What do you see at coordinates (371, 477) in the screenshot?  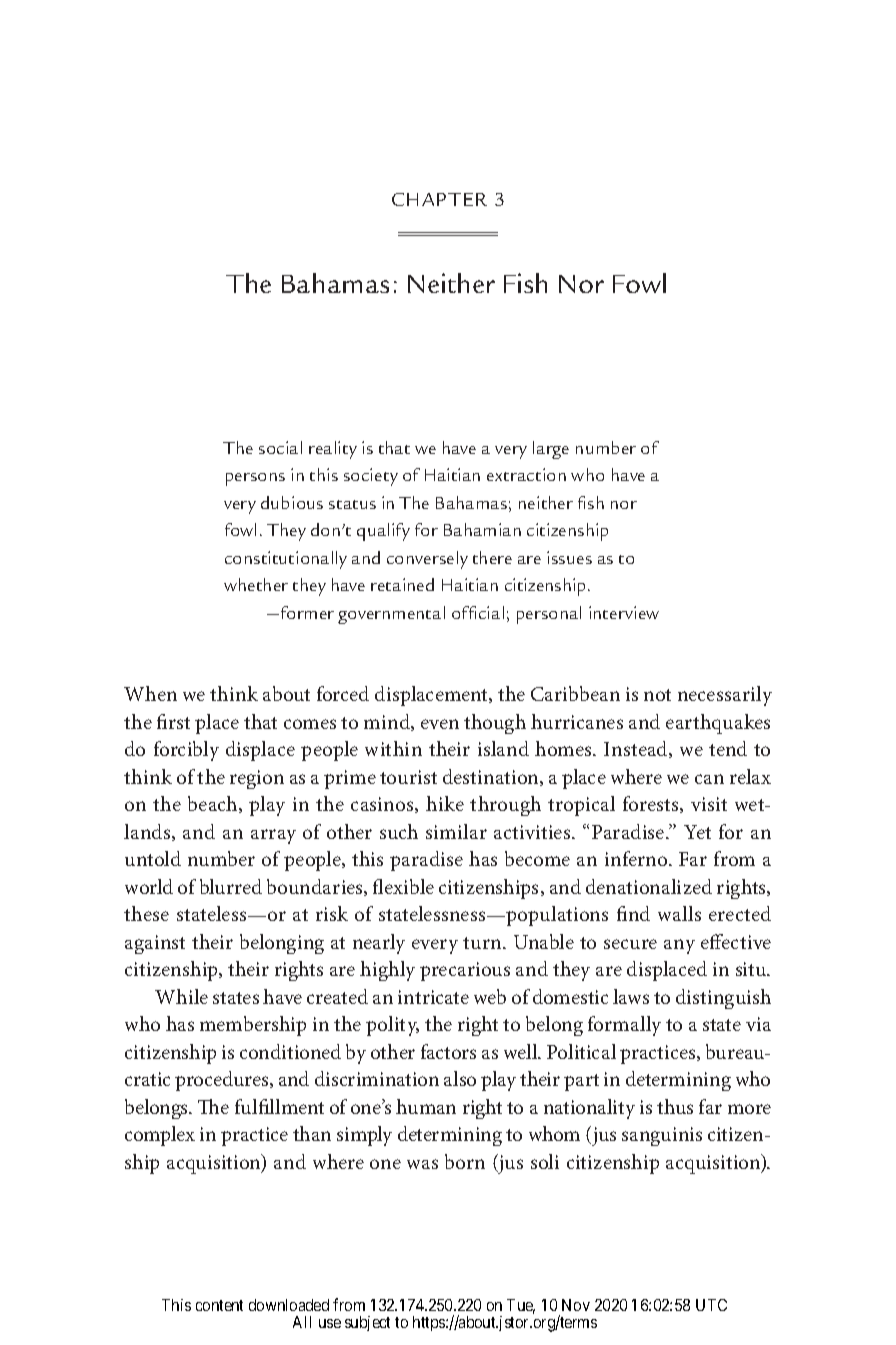 I see `society` at bounding box center [371, 477].
